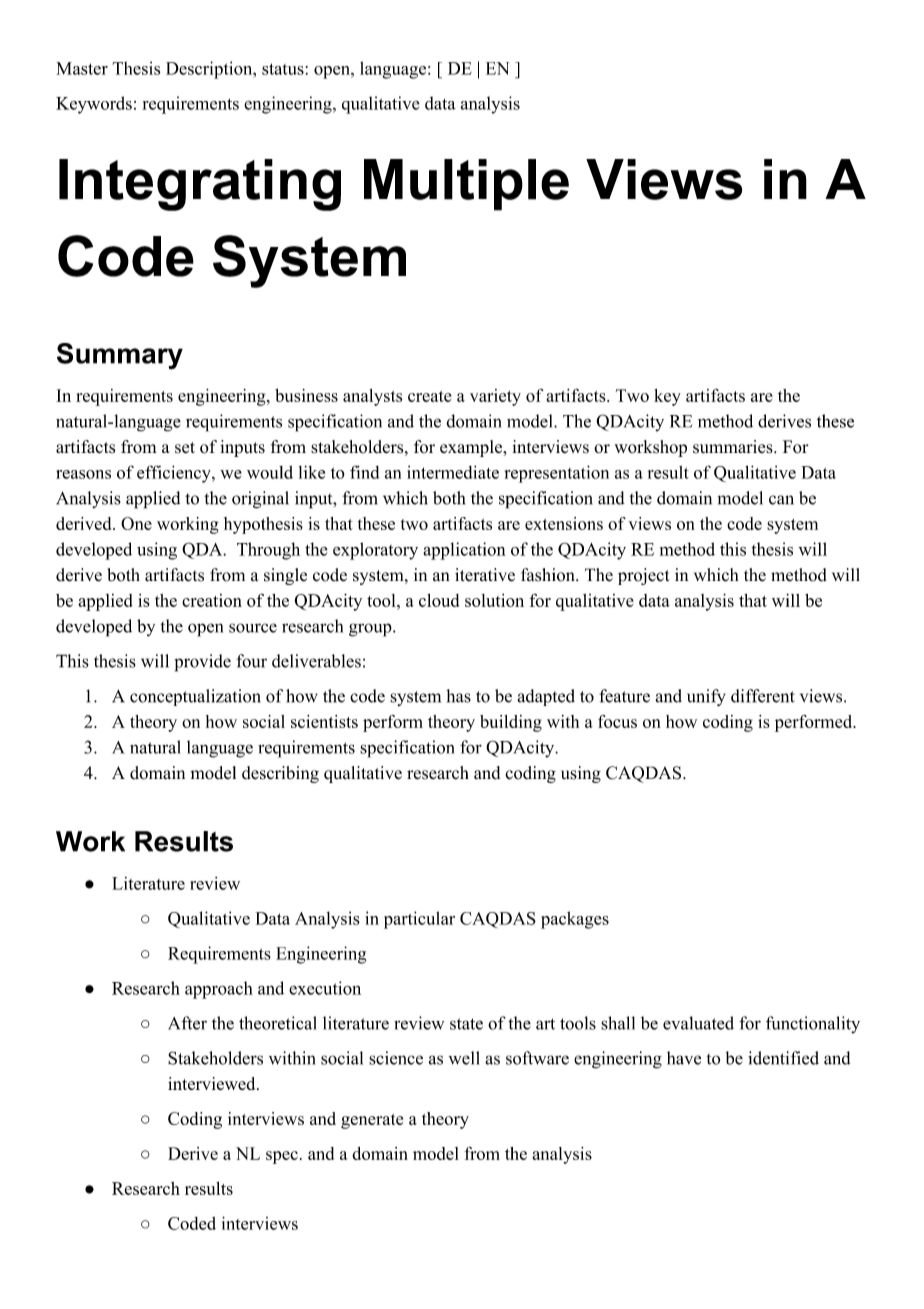  What do you see at coordinates (466, 185) in the screenshot?
I see `Multiple` at bounding box center [466, 185].
